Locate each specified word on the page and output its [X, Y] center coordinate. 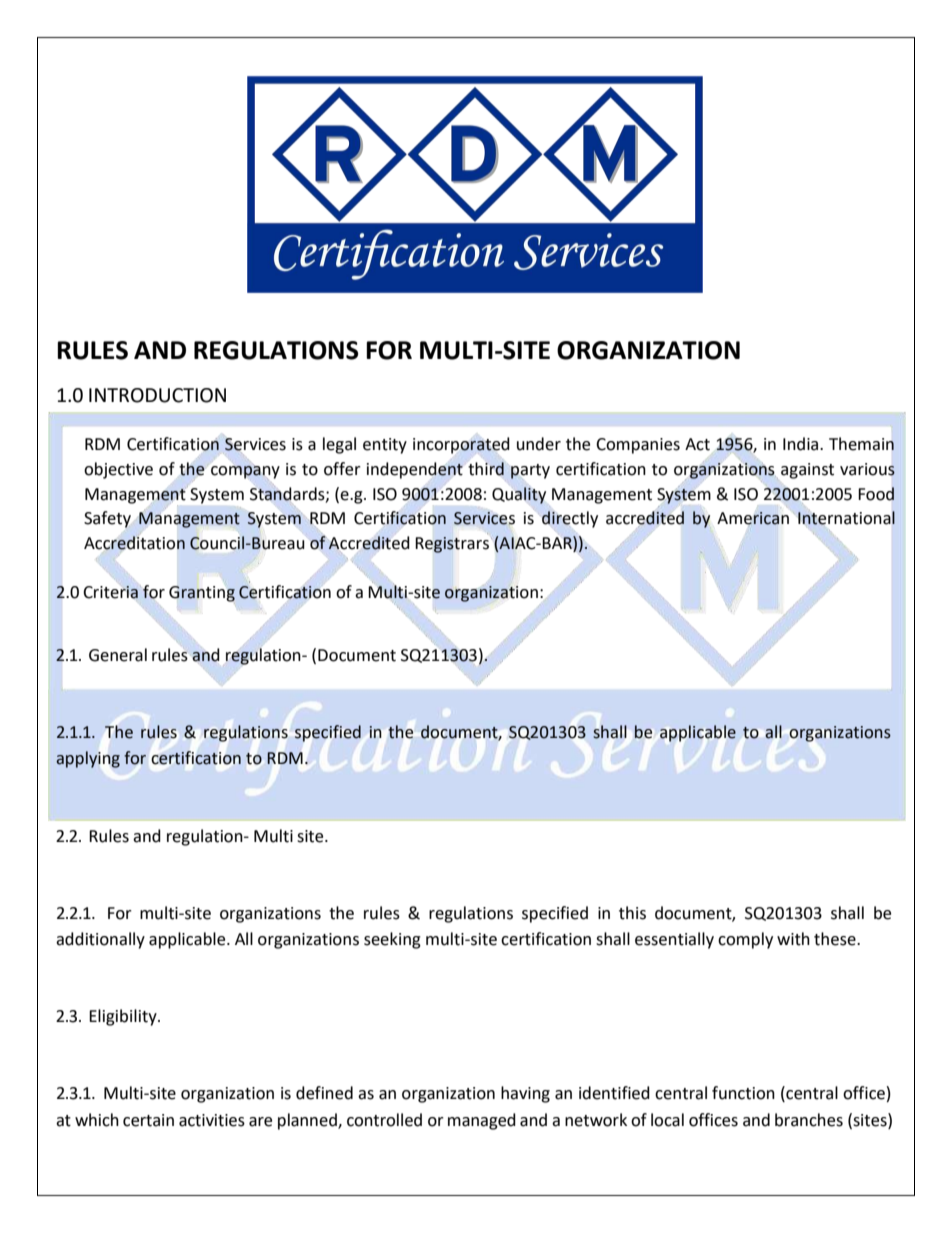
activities [212, 1120]
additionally [100, 940]
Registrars [452, 545]
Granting [202, 594]
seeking [392, 940]
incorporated [461, 445]
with [793, 939]
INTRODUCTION [157, 395]
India [802, 444]
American [753, 519]
